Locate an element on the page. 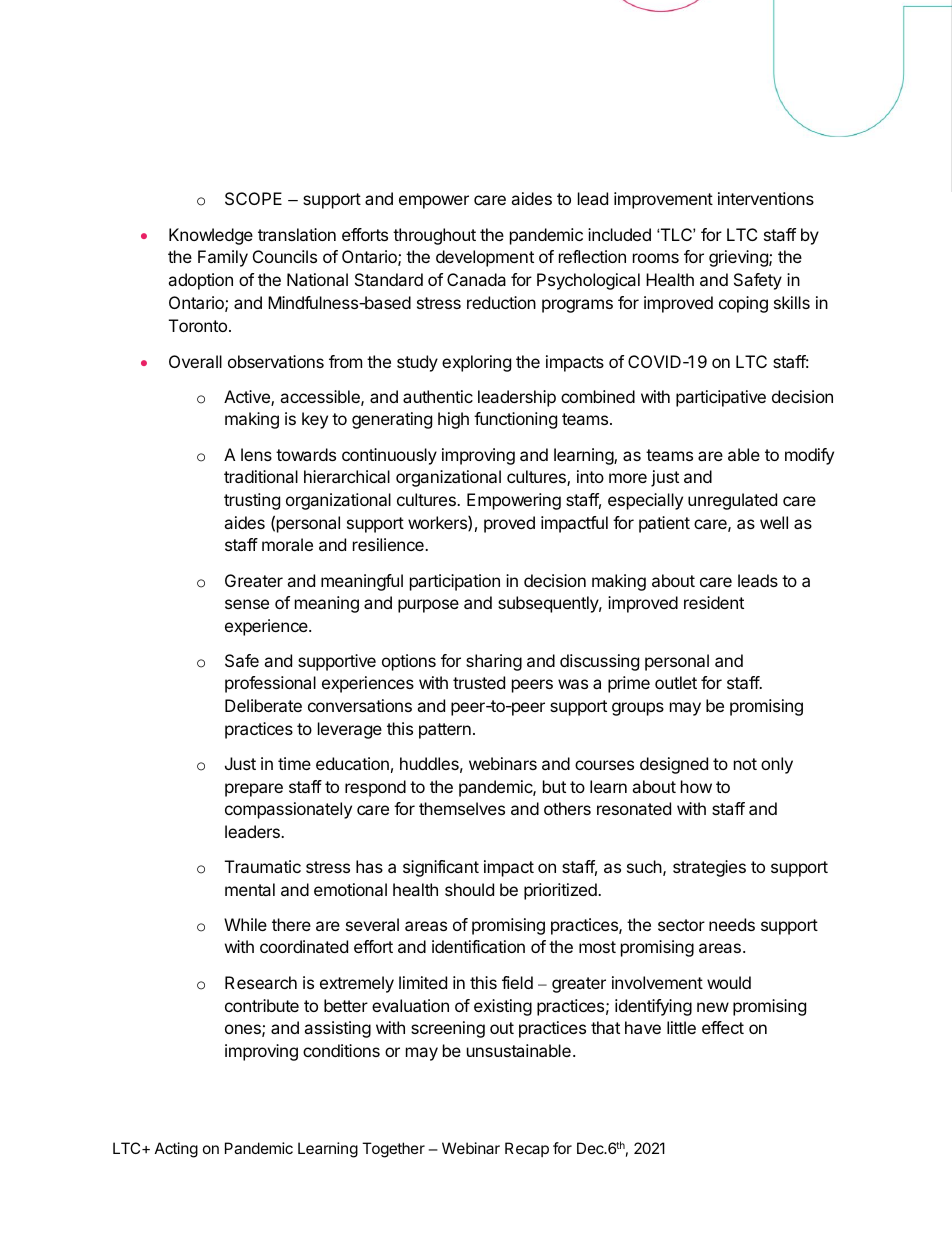 The width and height of the document is (952, 1233). sharing is located at coordinates (494, 662).
